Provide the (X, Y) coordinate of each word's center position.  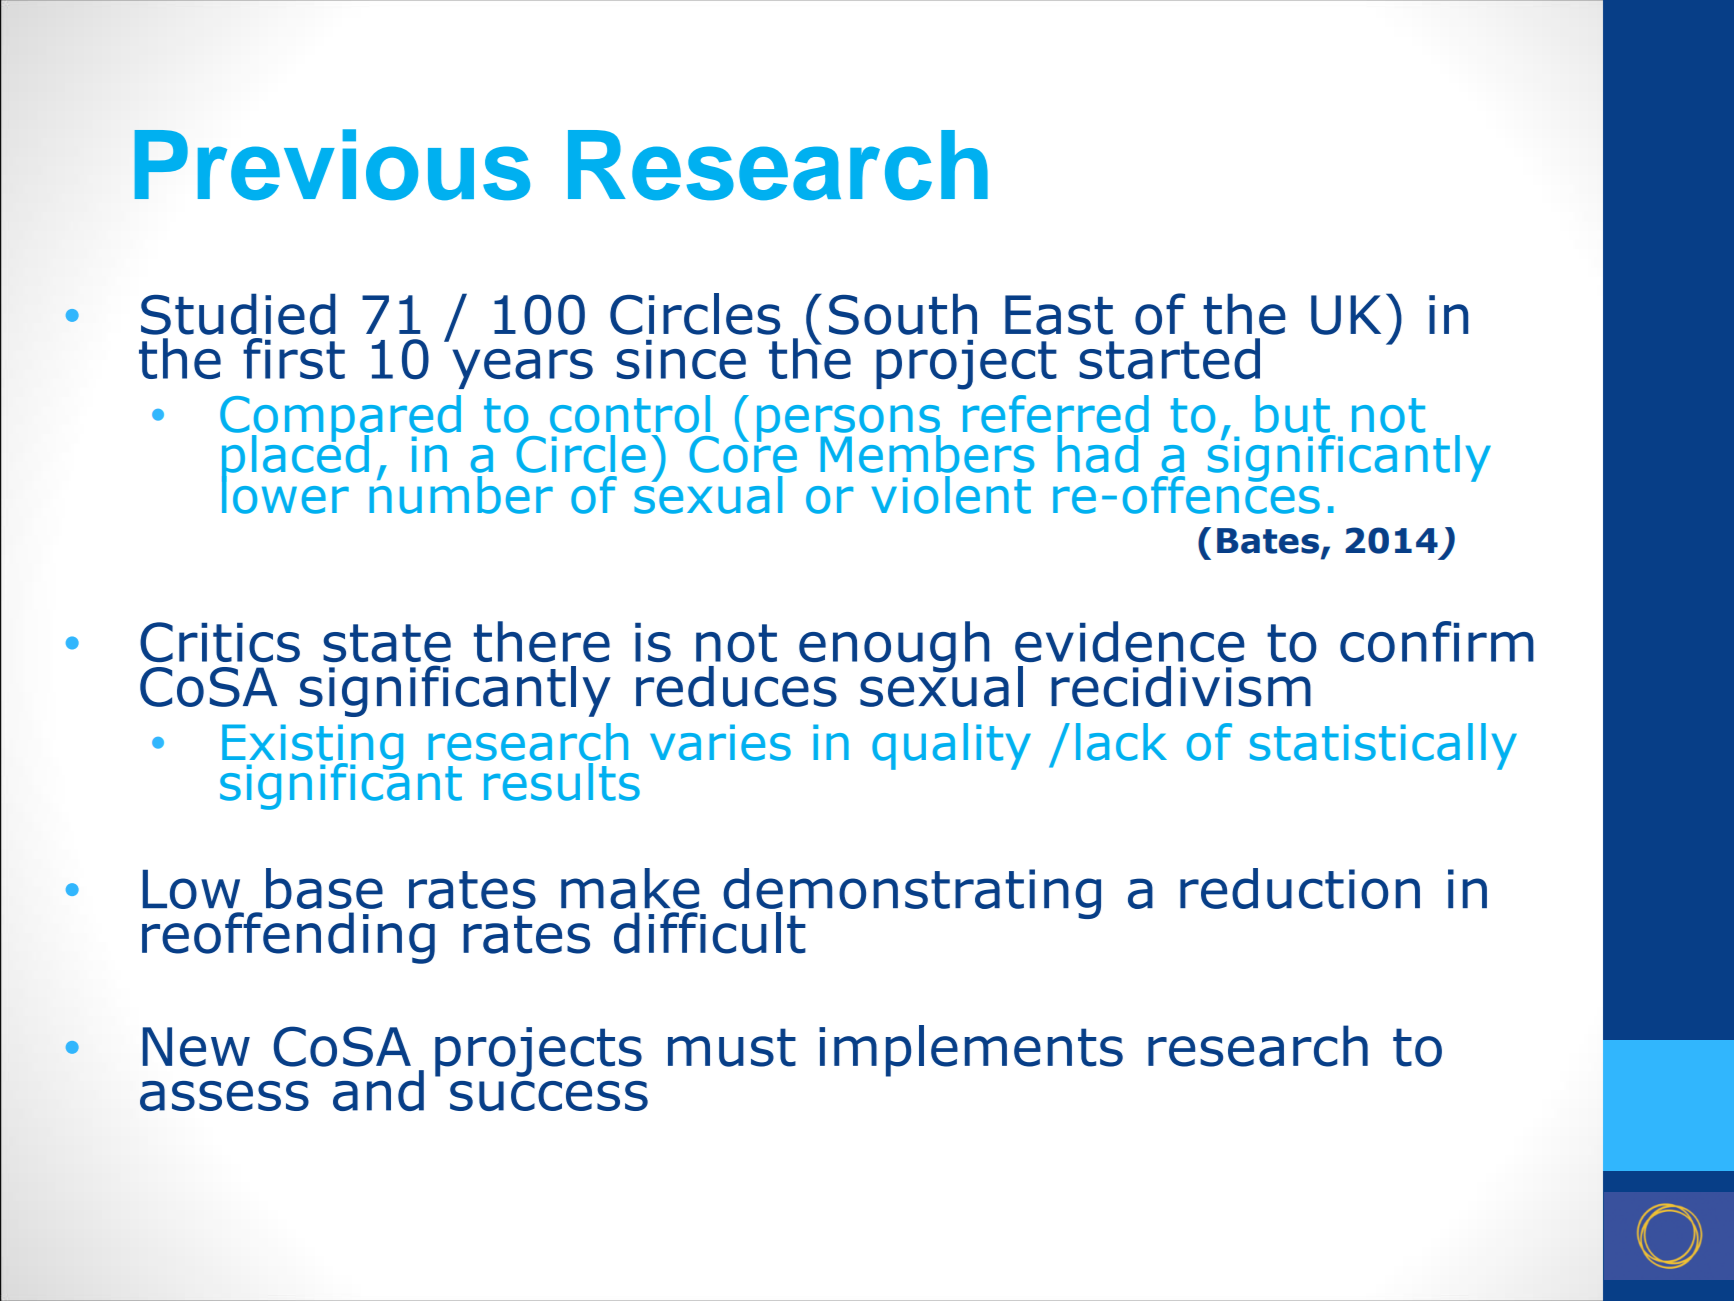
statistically (1383, 746)
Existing (312, 748)
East (1059, 315)
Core (743, 453)
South (903, 314)
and (378, 1090)
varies (720, 742)
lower (285, 494)
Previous (332, 164)
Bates (1268, 541)
